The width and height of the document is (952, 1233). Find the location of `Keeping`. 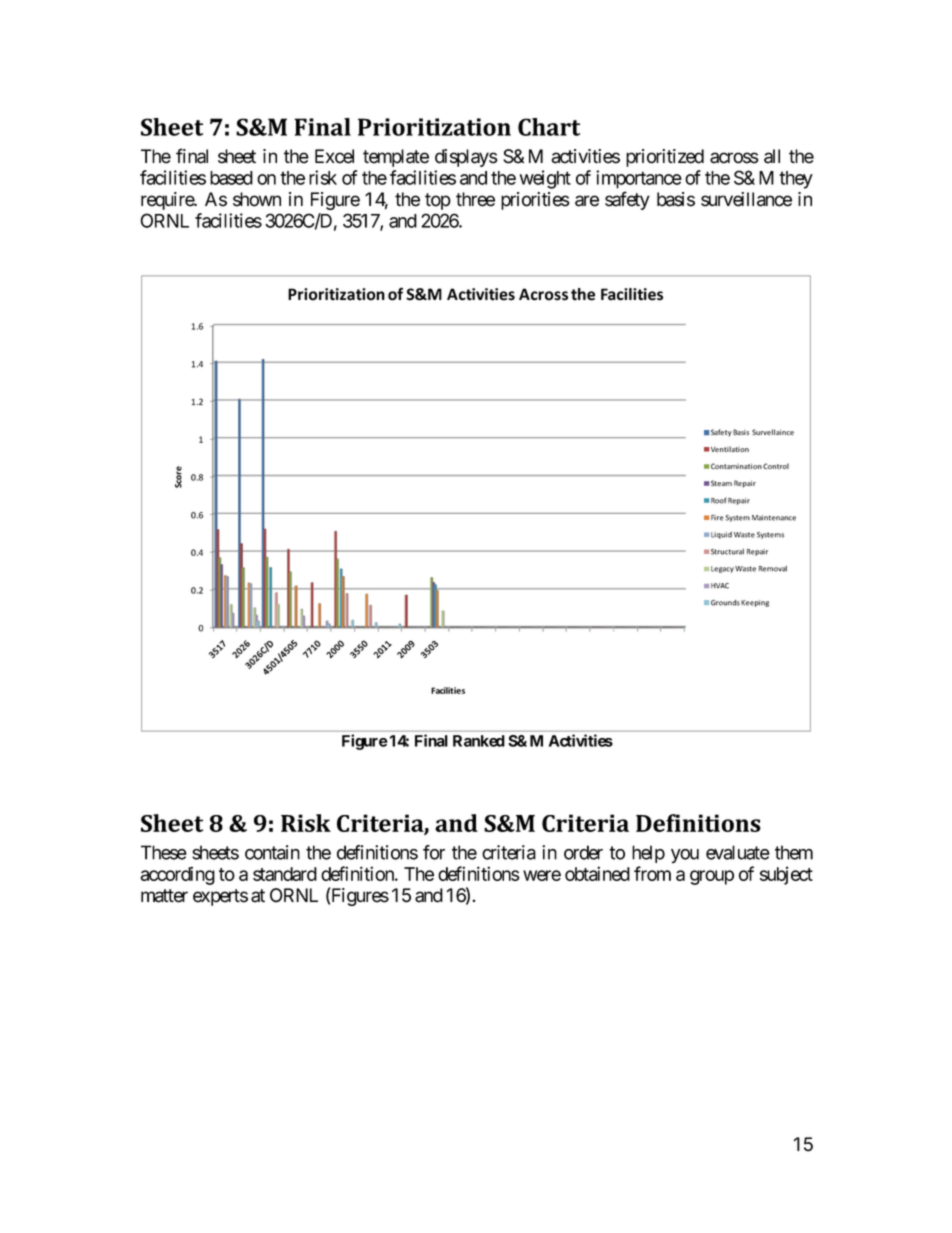

Keeping is located at coordinates (755, 603).
